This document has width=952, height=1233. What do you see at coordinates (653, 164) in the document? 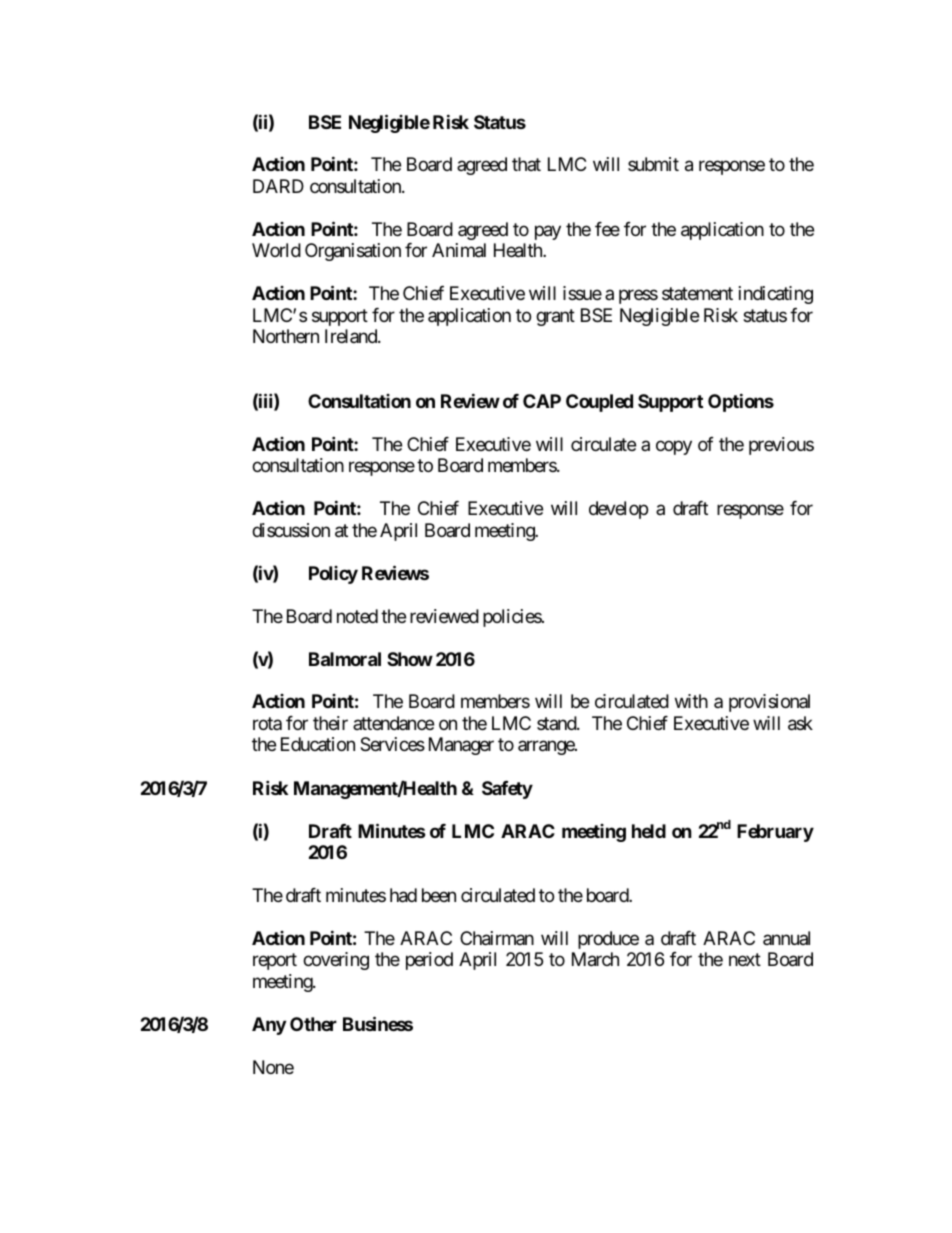
I see `submit` at bounding box center [653, 164].
